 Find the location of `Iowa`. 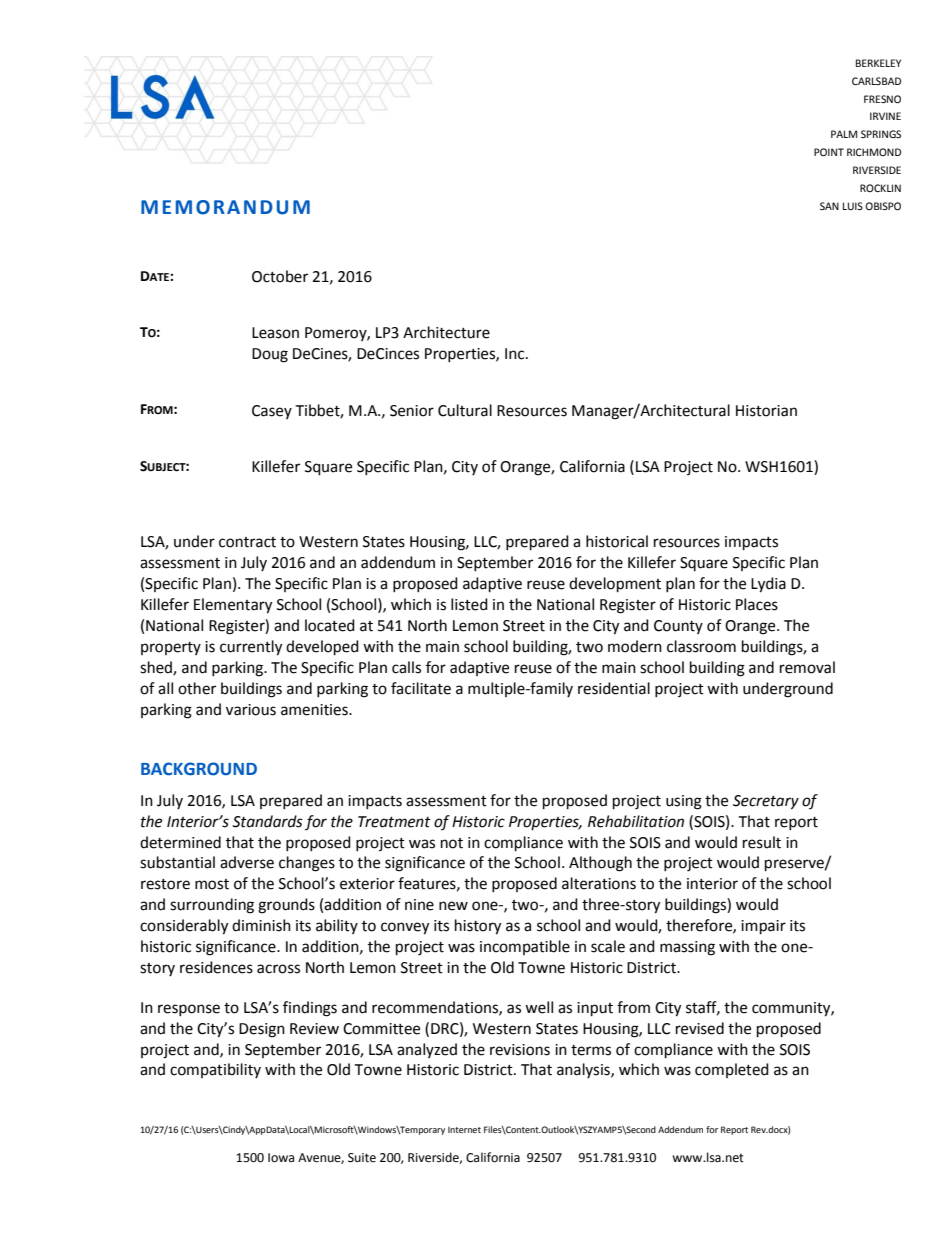

Iowa is located at coordinates (281, 1158).
